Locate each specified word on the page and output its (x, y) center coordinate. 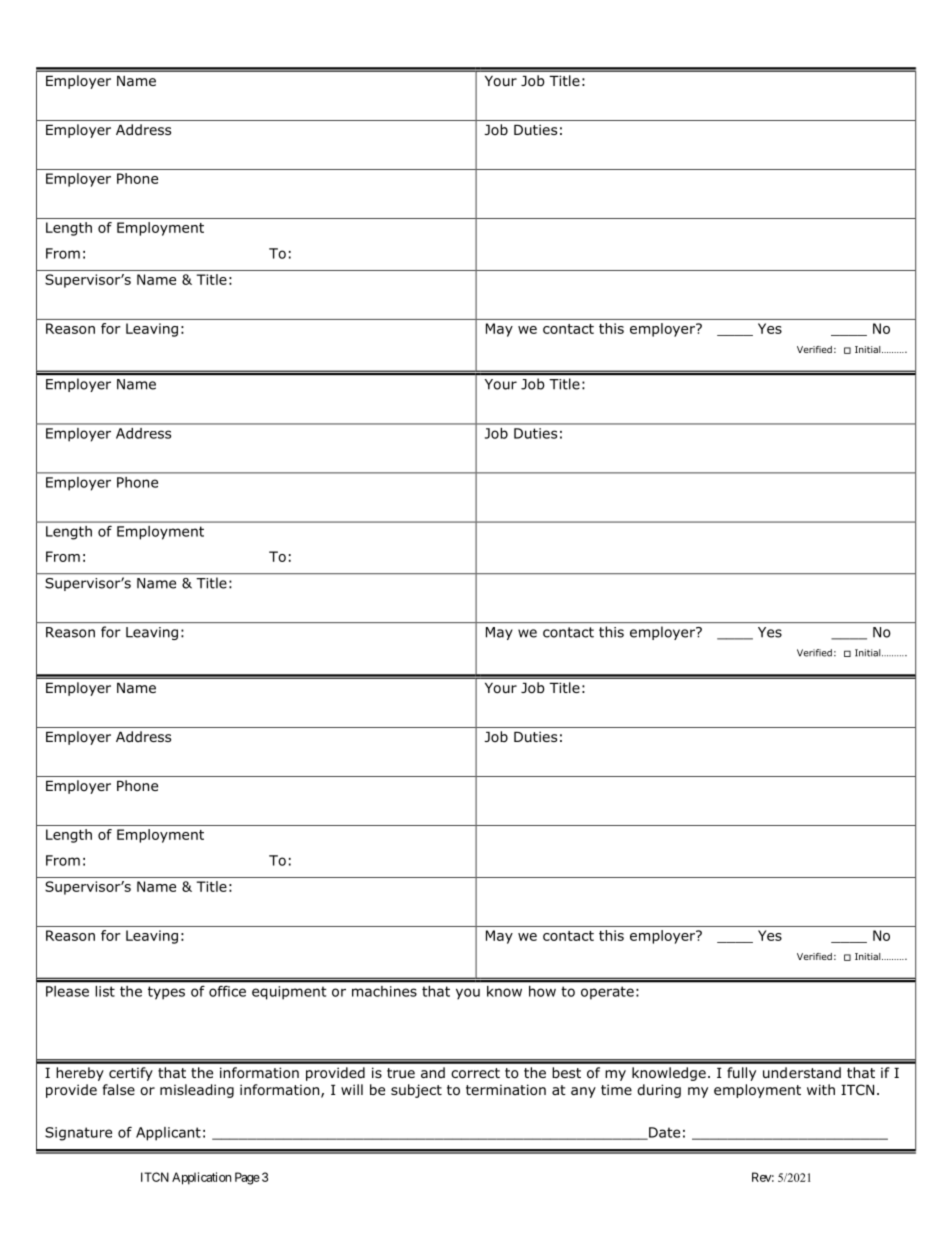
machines (384, 991)
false (119, 1089)
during (659, 1091)
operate (607, 993)
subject (416, 1091)
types (166, 993)
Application (201, 1178)
